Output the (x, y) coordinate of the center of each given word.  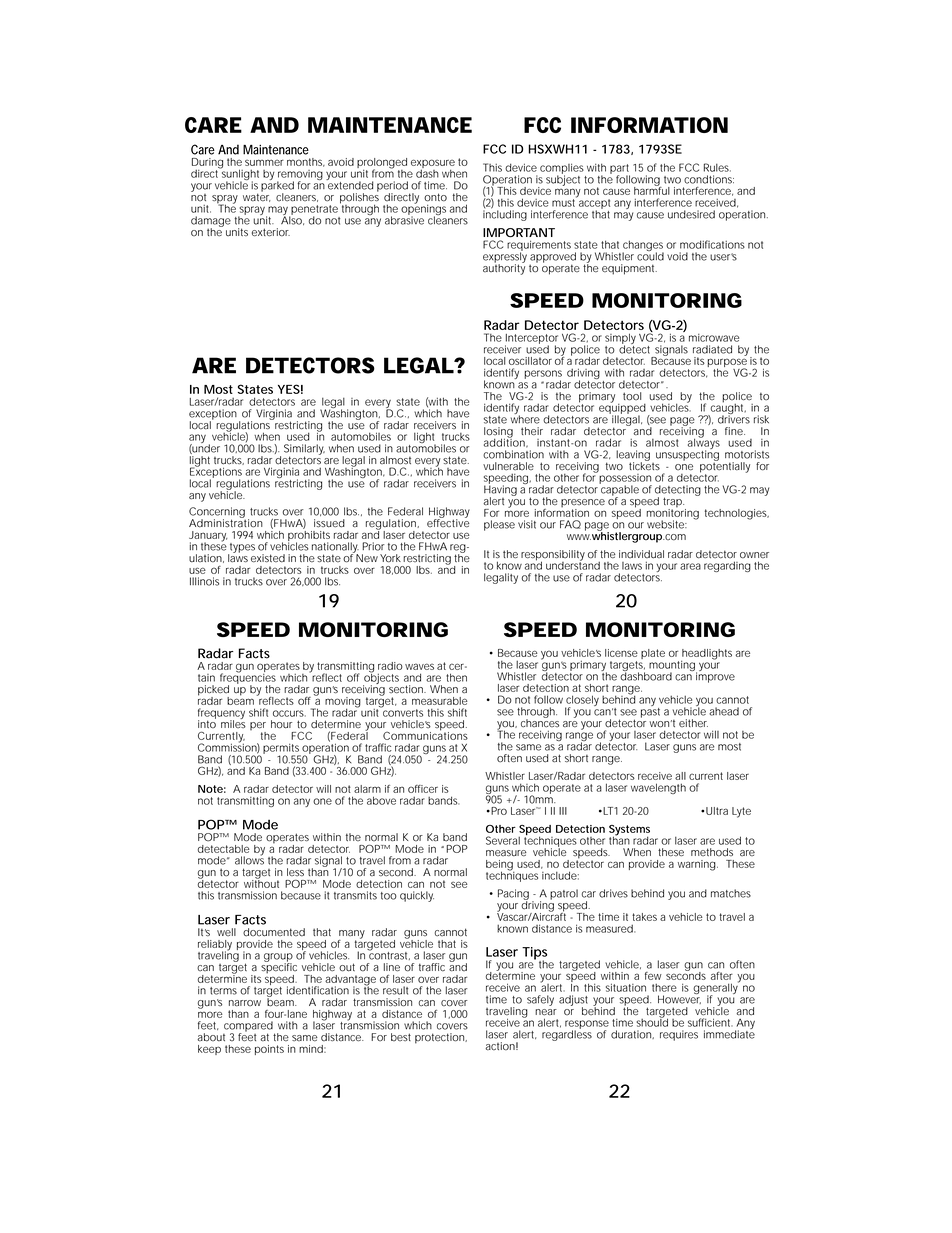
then (456, 677)
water (257, 196)
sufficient (710, 1022)
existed (268, 558)
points (269, 1050)
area (690, 566)
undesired (691, 214)
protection (441, 1038)
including (505, 214)
